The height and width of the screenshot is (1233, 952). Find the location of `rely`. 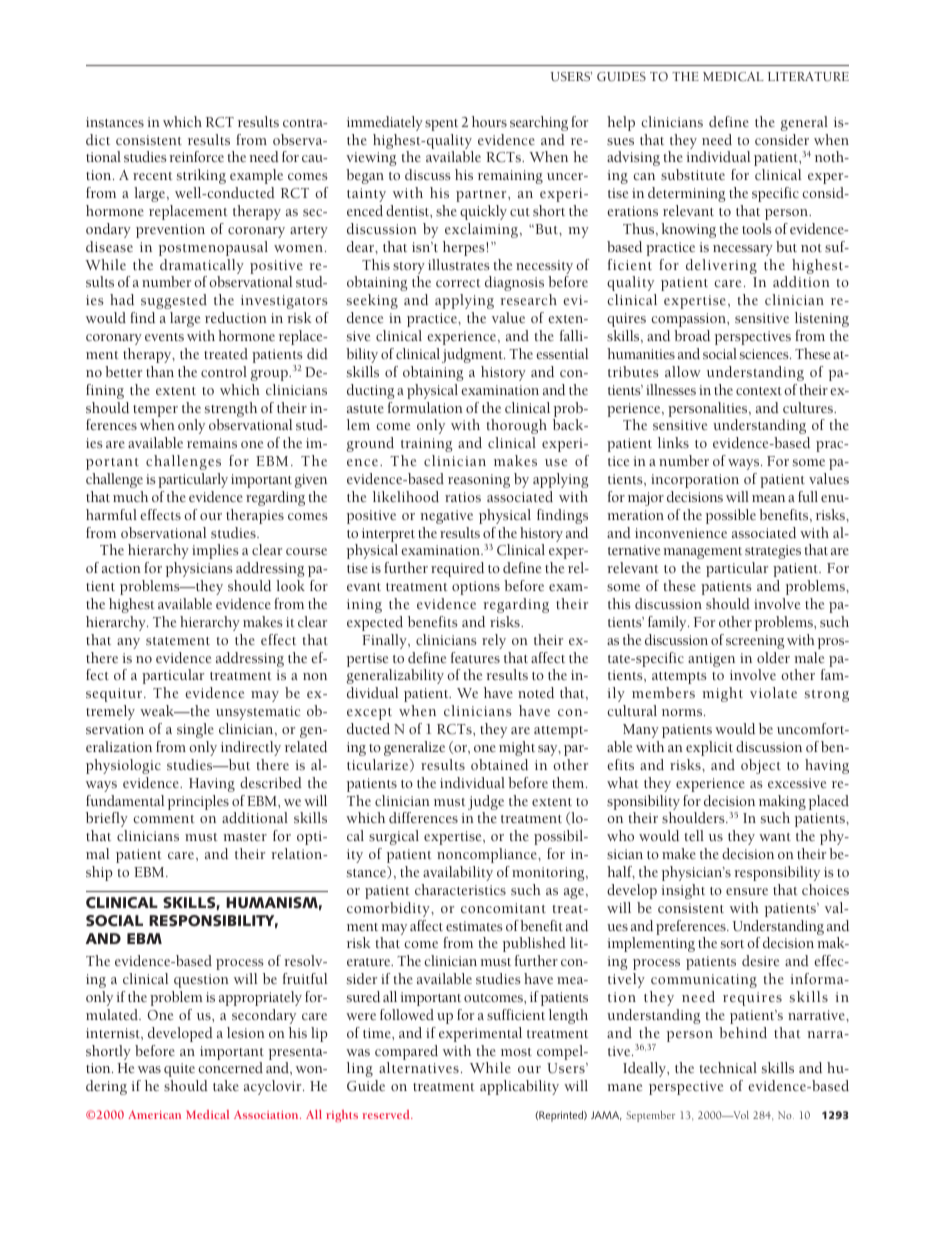

rely is located at coordinates (494, 641).
